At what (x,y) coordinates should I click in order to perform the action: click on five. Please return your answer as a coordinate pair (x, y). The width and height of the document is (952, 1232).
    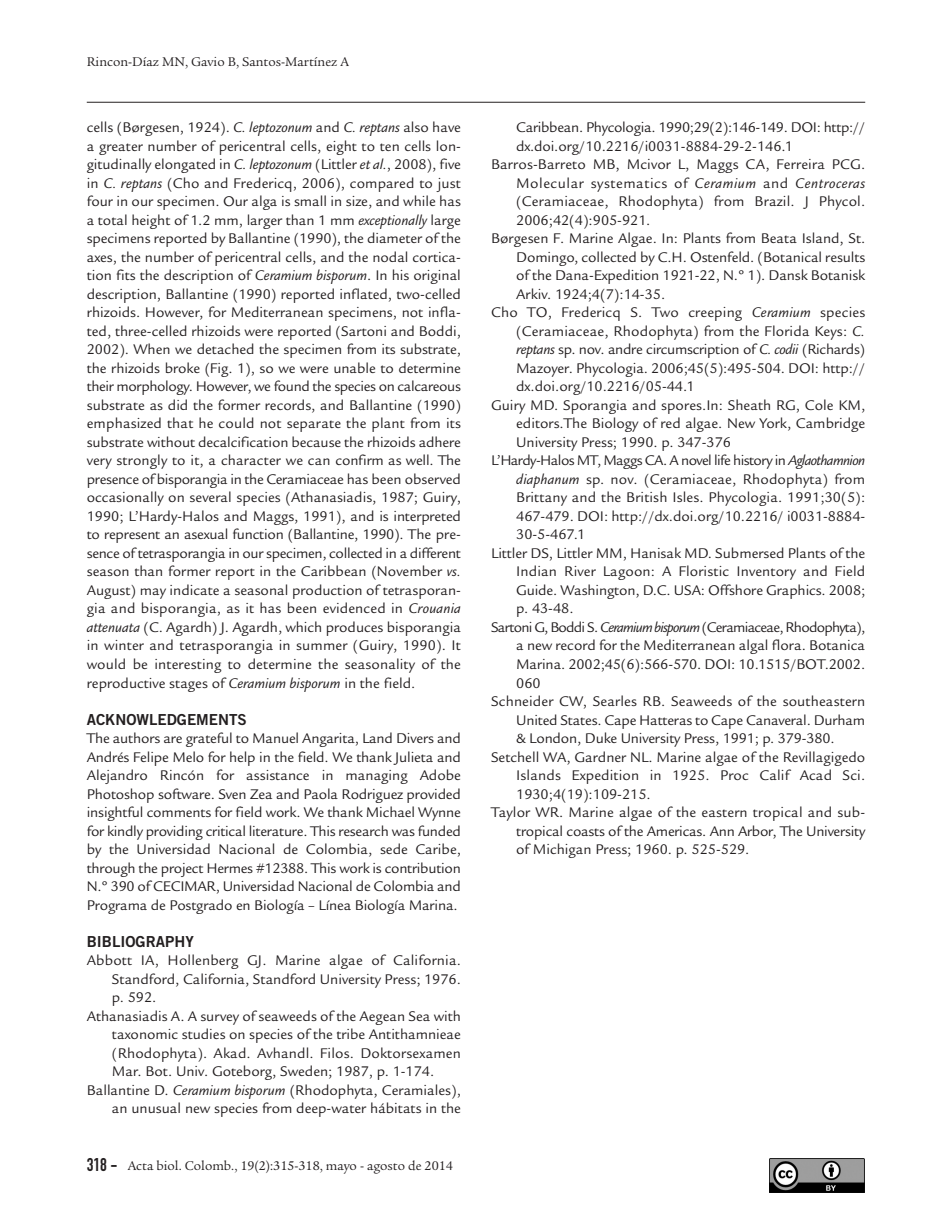
    Looking at the image, I should click on (450, 163).
